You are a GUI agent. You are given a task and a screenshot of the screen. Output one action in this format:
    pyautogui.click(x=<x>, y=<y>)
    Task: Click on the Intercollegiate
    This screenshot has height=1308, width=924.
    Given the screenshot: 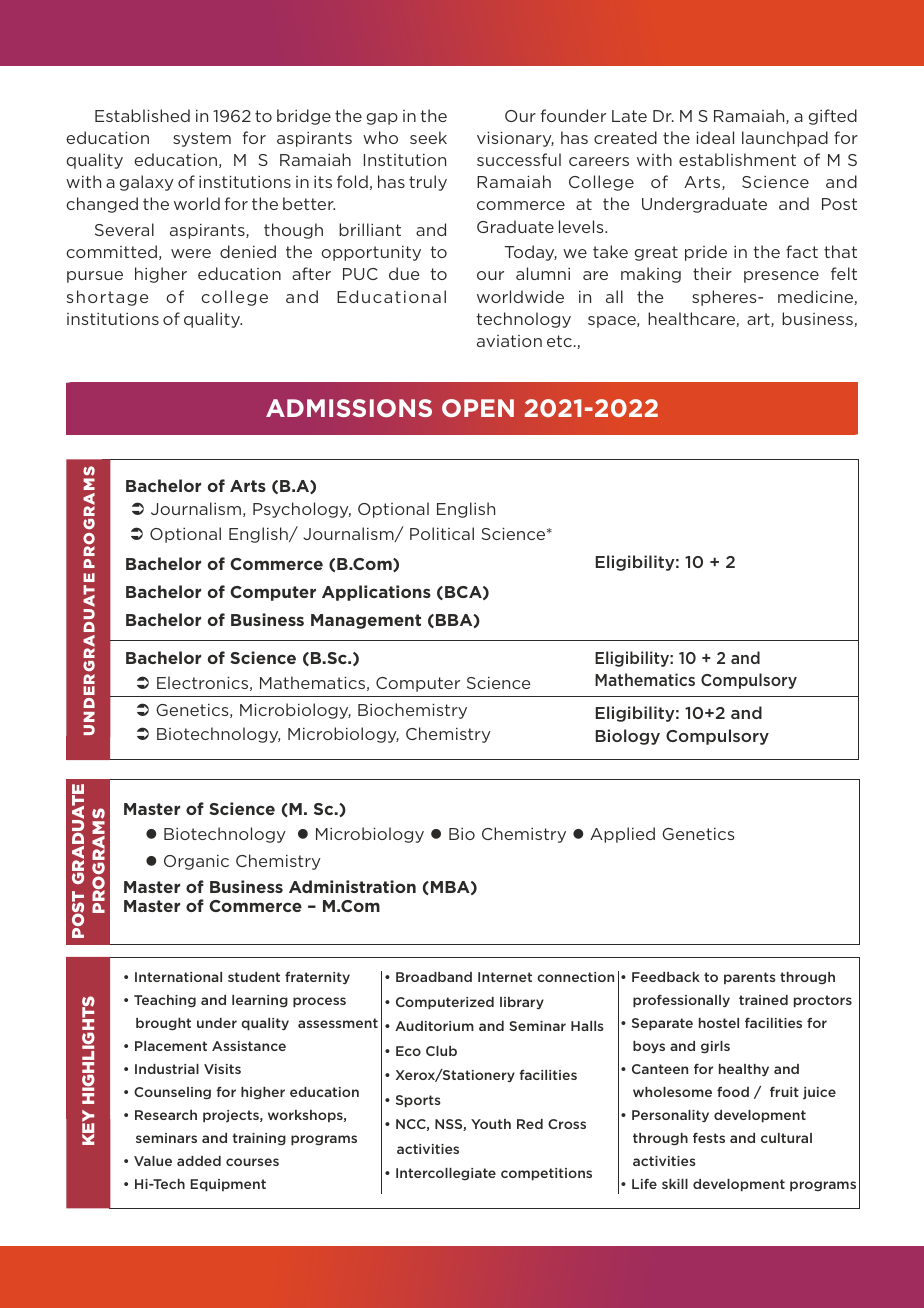 What is the action you would take?
    pyautogui.click(x=446, y=1174)
